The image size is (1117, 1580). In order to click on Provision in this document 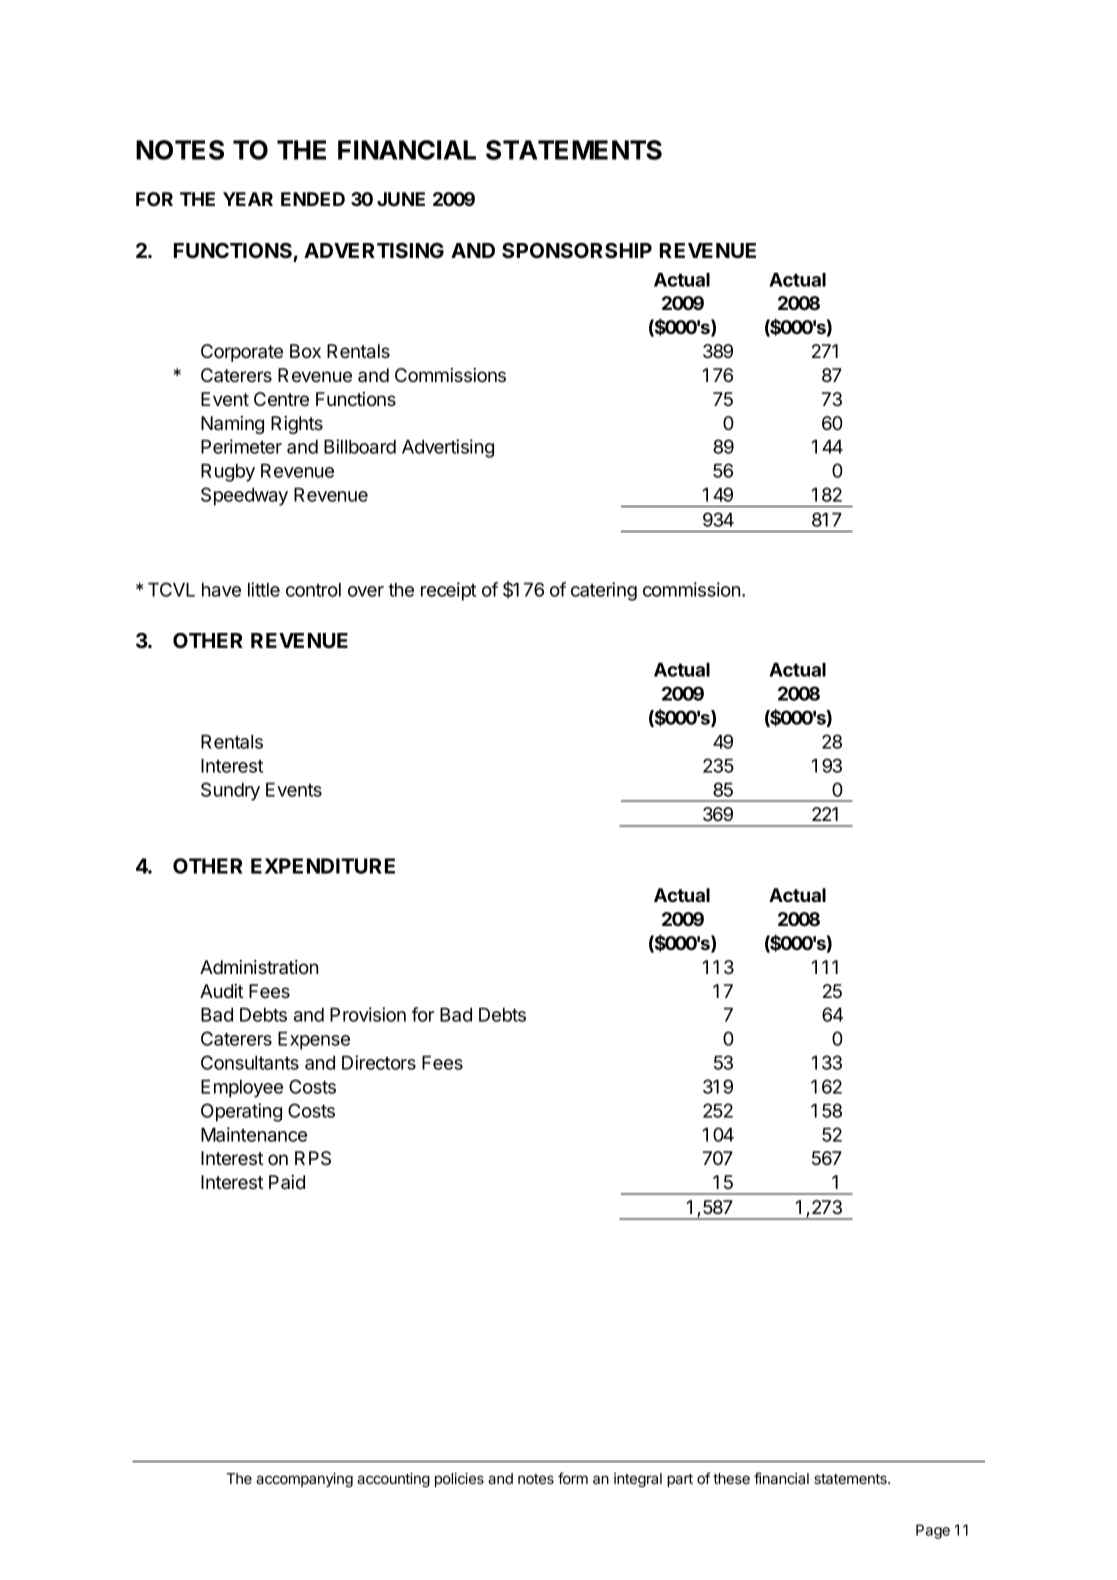, I will do `click(368, 1014)`.
